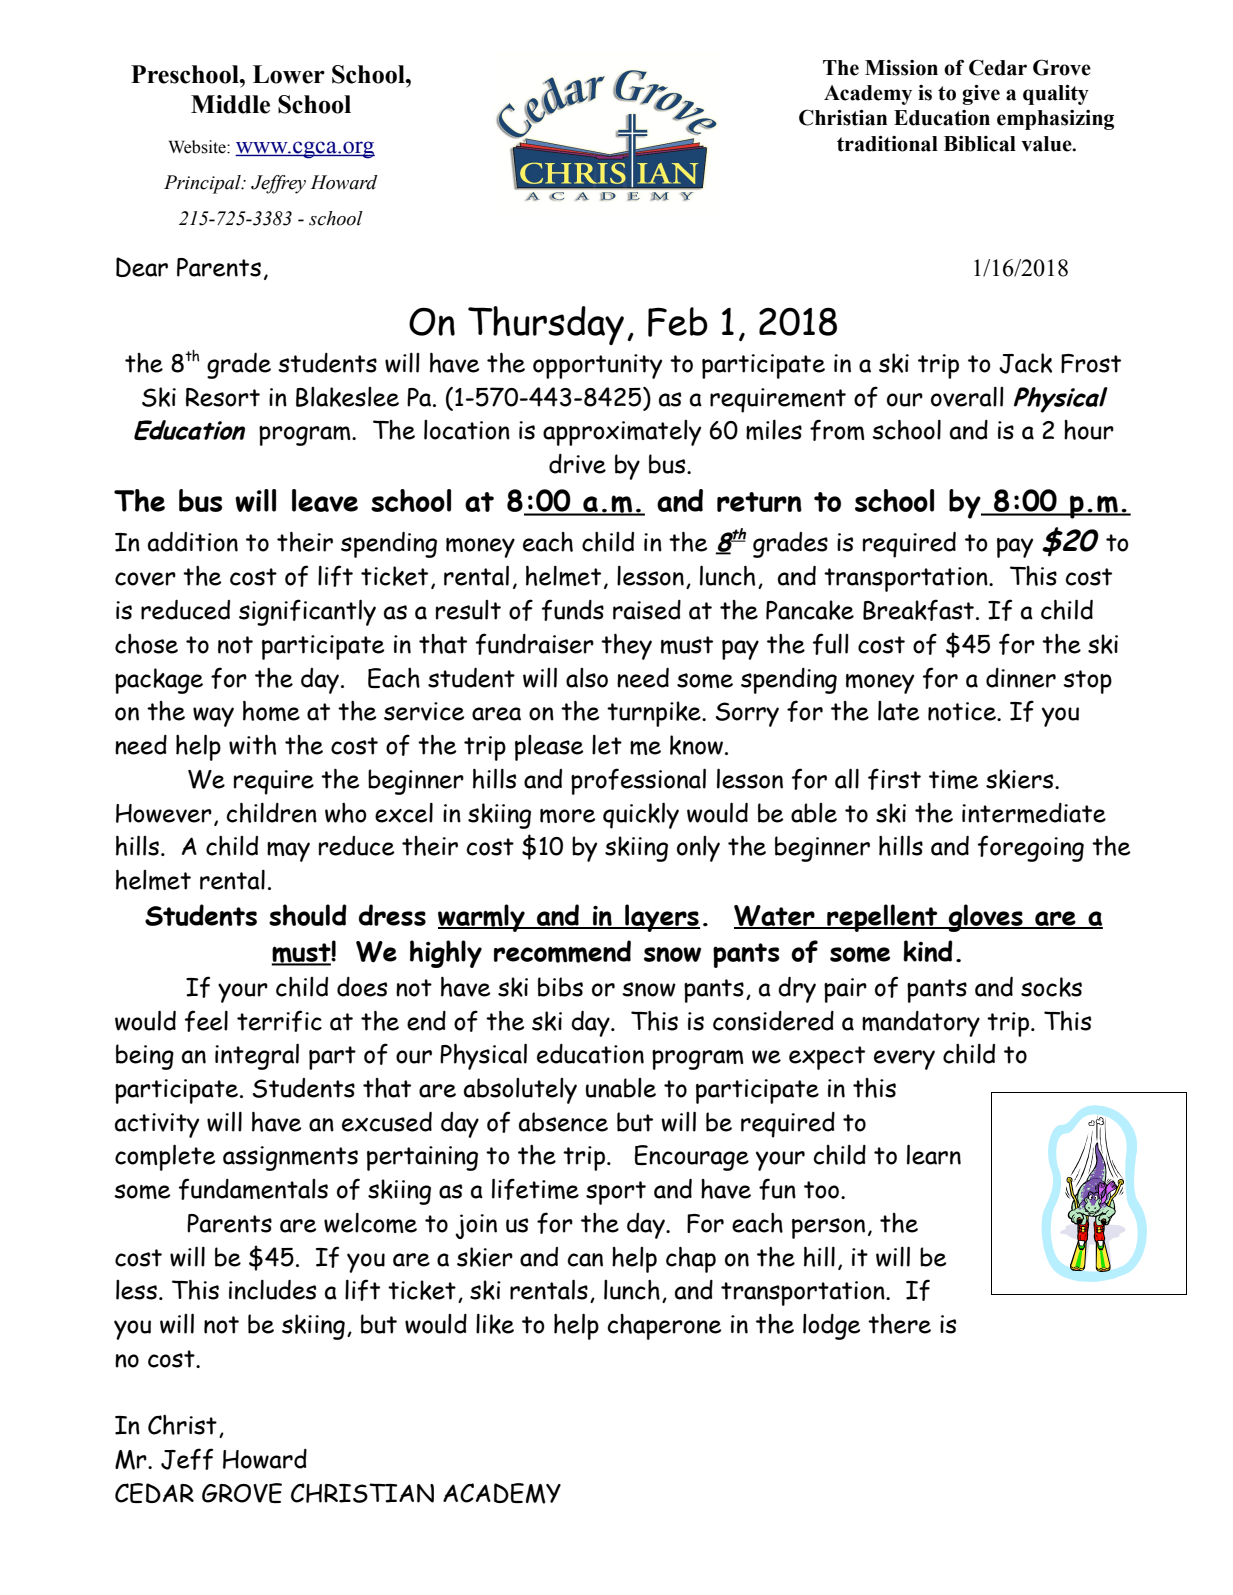 The width and height of the screenshot is (1233, 1595). What do you see at coordinates (981, 95) in the screenshot?
I see `give` at bounding box center [981, 95].
